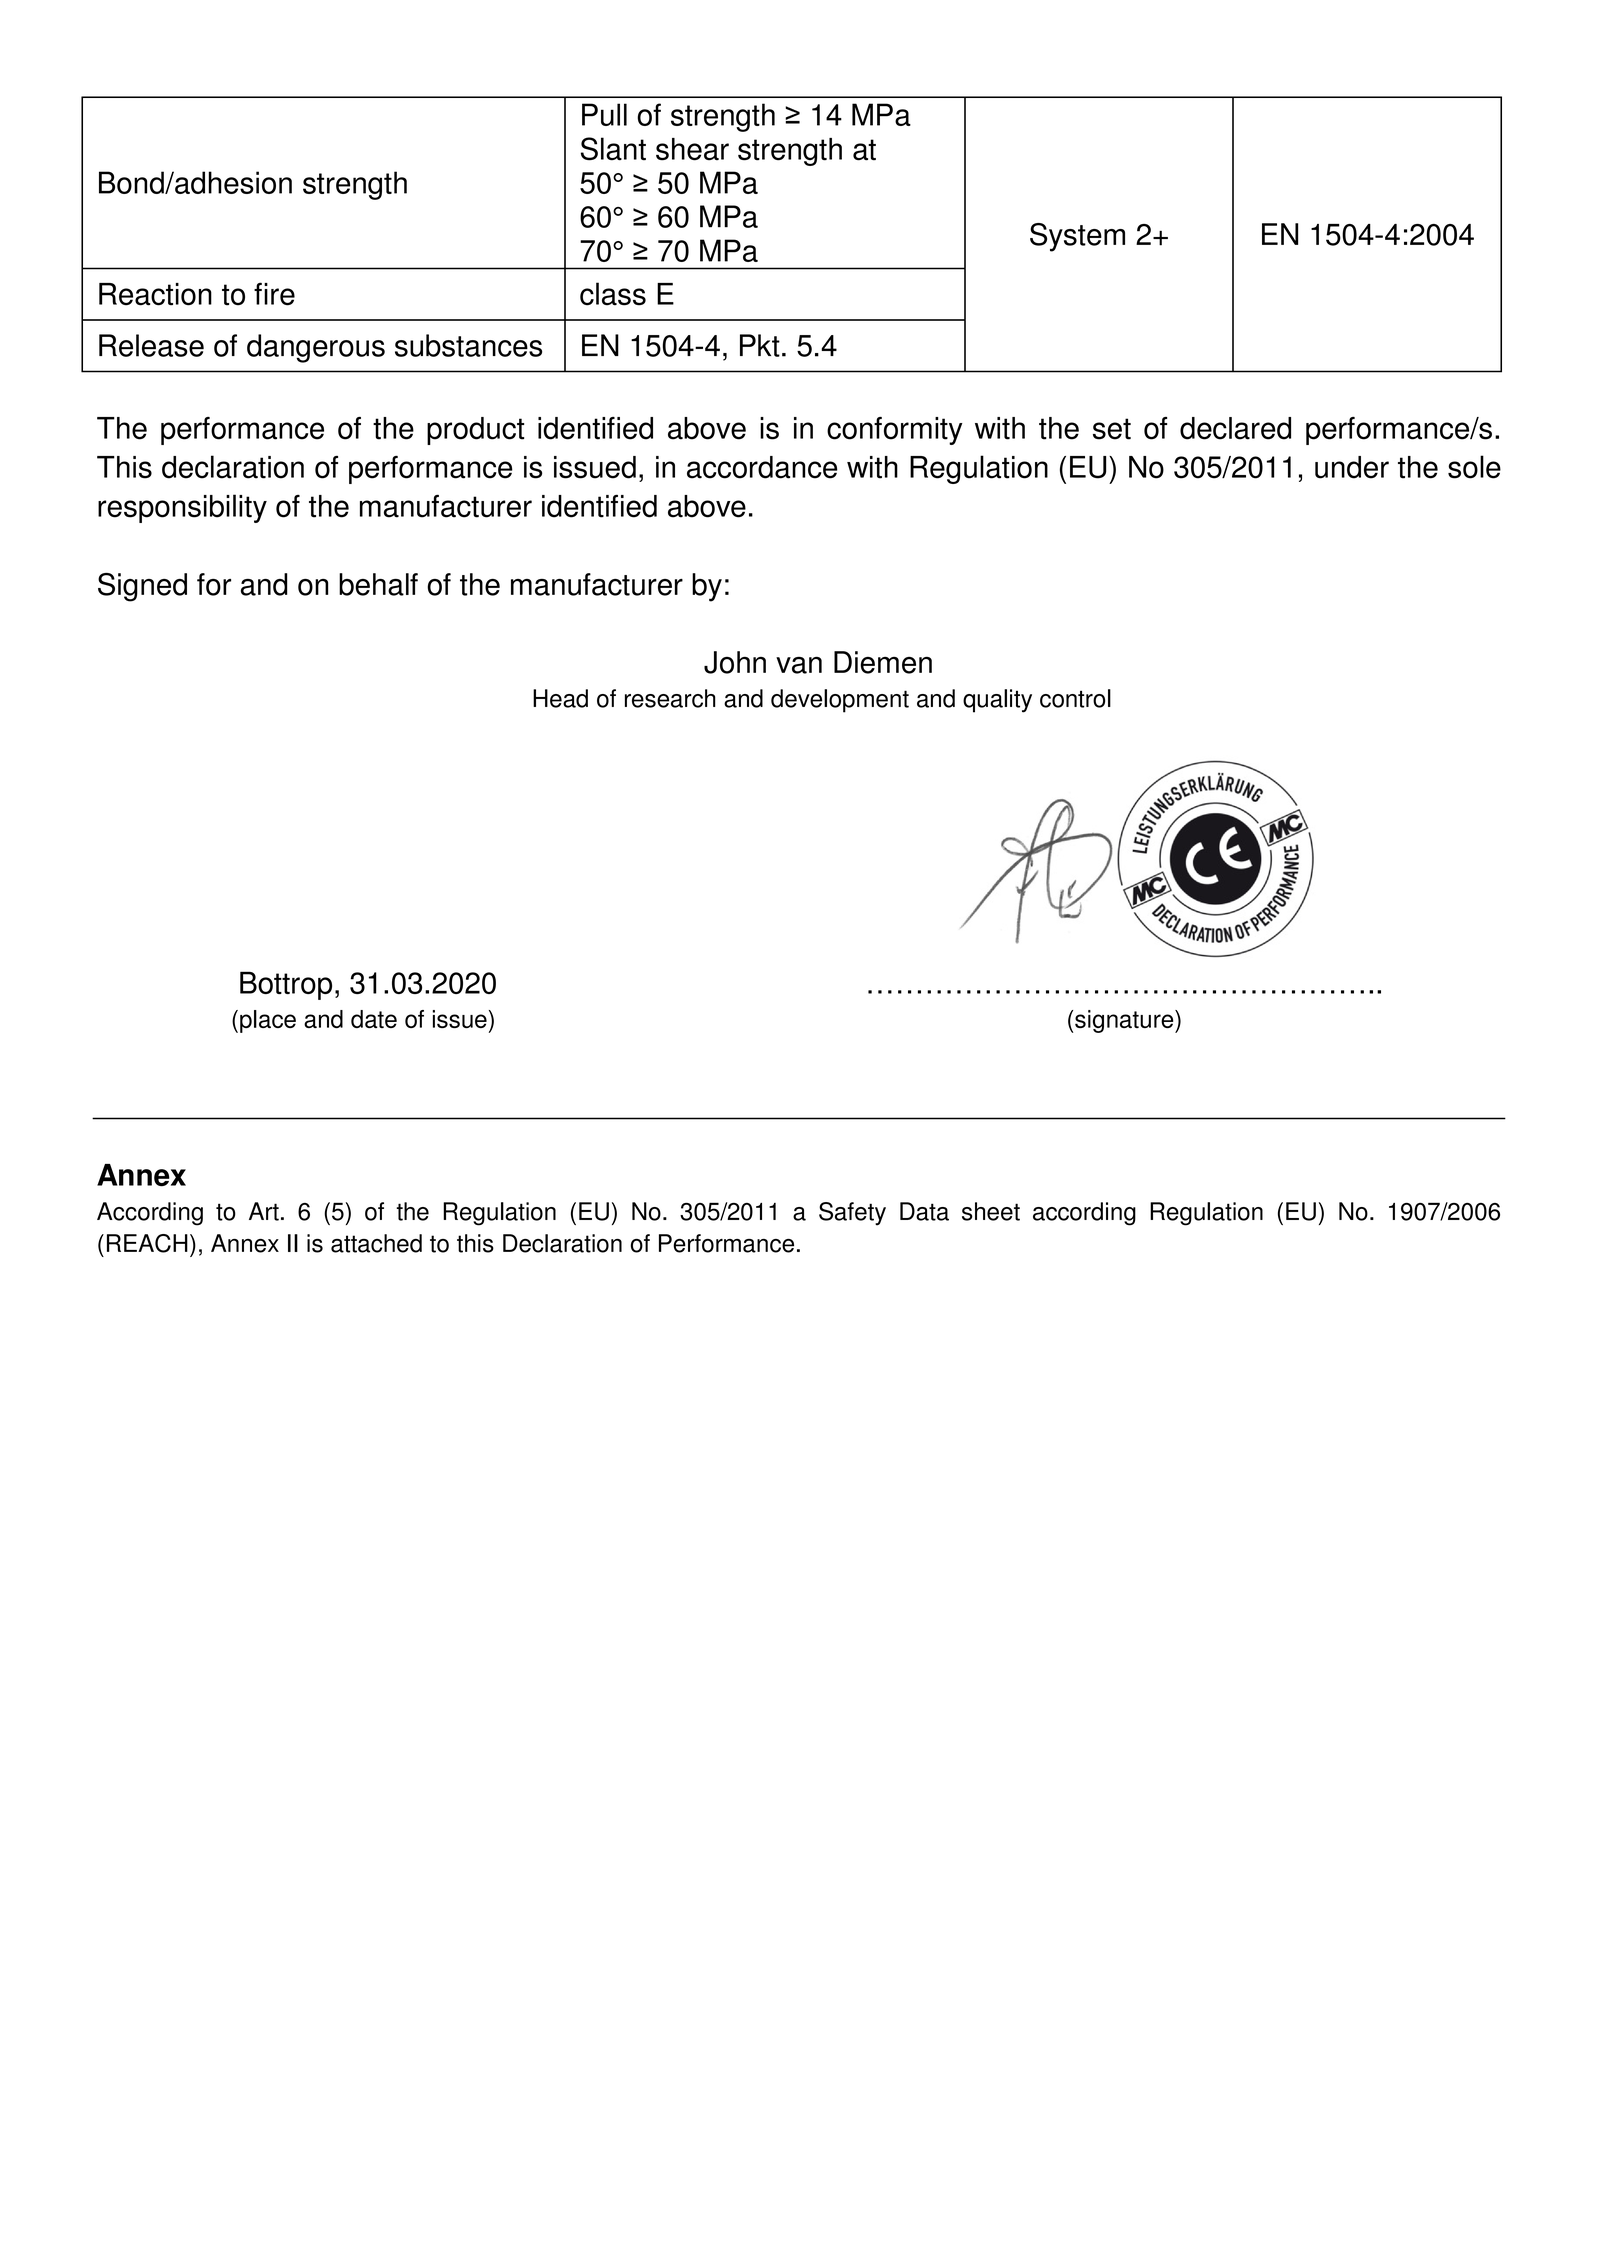  What do you see at coordinates (1075, 698) in the screenshot?
I see `control` at bounding box center [1075, 698].
